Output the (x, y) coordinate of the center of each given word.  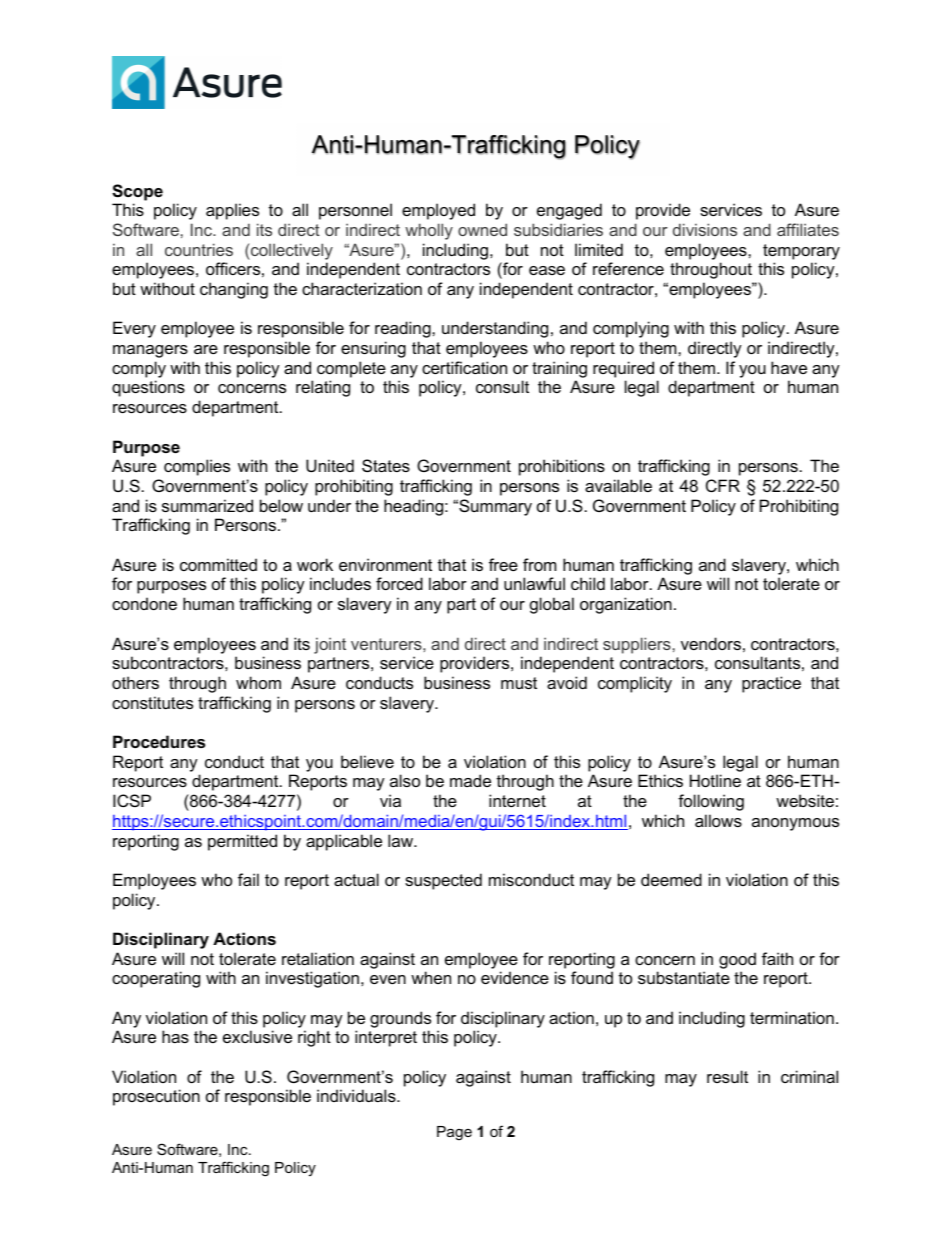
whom (258, 682)
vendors (711, 643)
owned (482, 229)
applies (232, 211)
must (519, 683)
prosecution (156, 1097)
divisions (705, 229)
